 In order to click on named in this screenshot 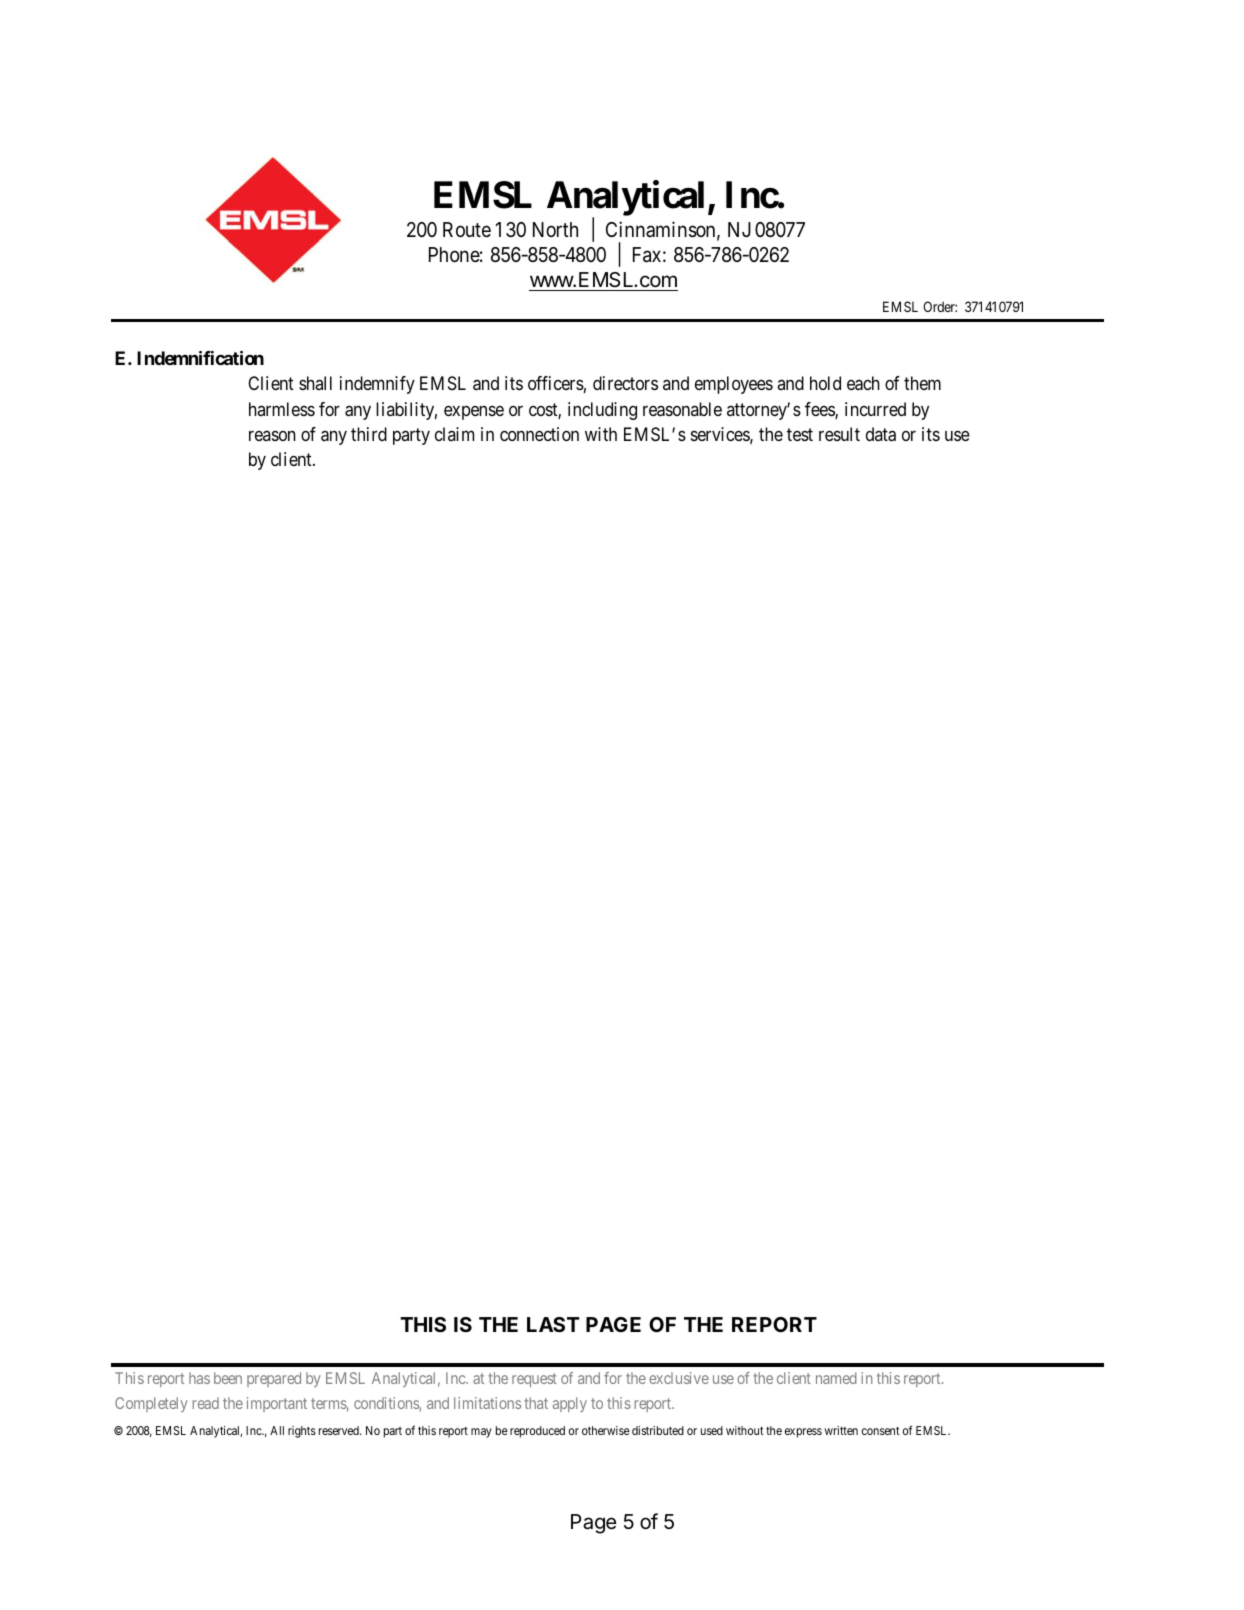, I will do `click(836, 1378)`.
